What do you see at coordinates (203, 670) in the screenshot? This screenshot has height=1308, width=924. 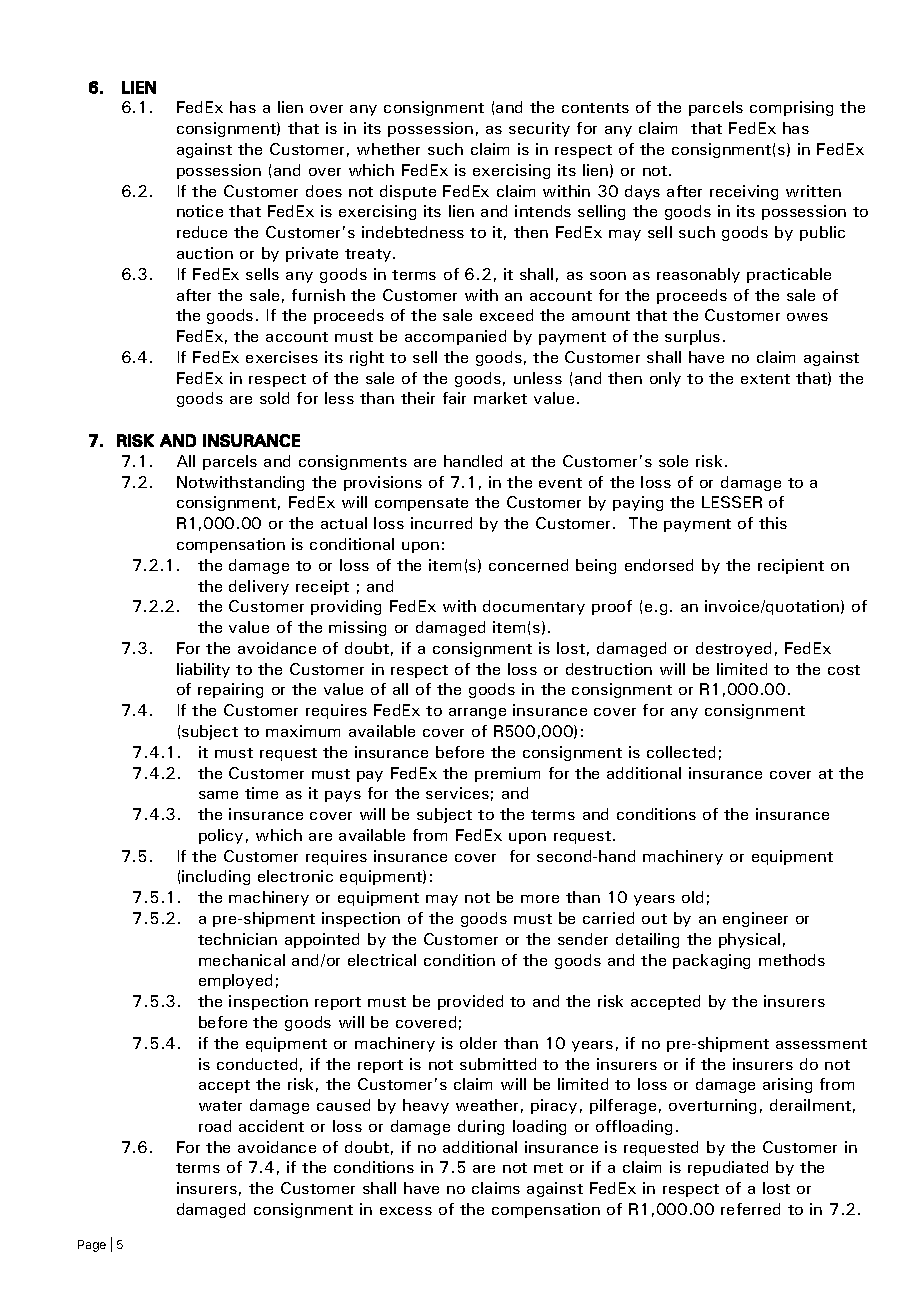 I see `liability` at bounding box center [203, 670].
